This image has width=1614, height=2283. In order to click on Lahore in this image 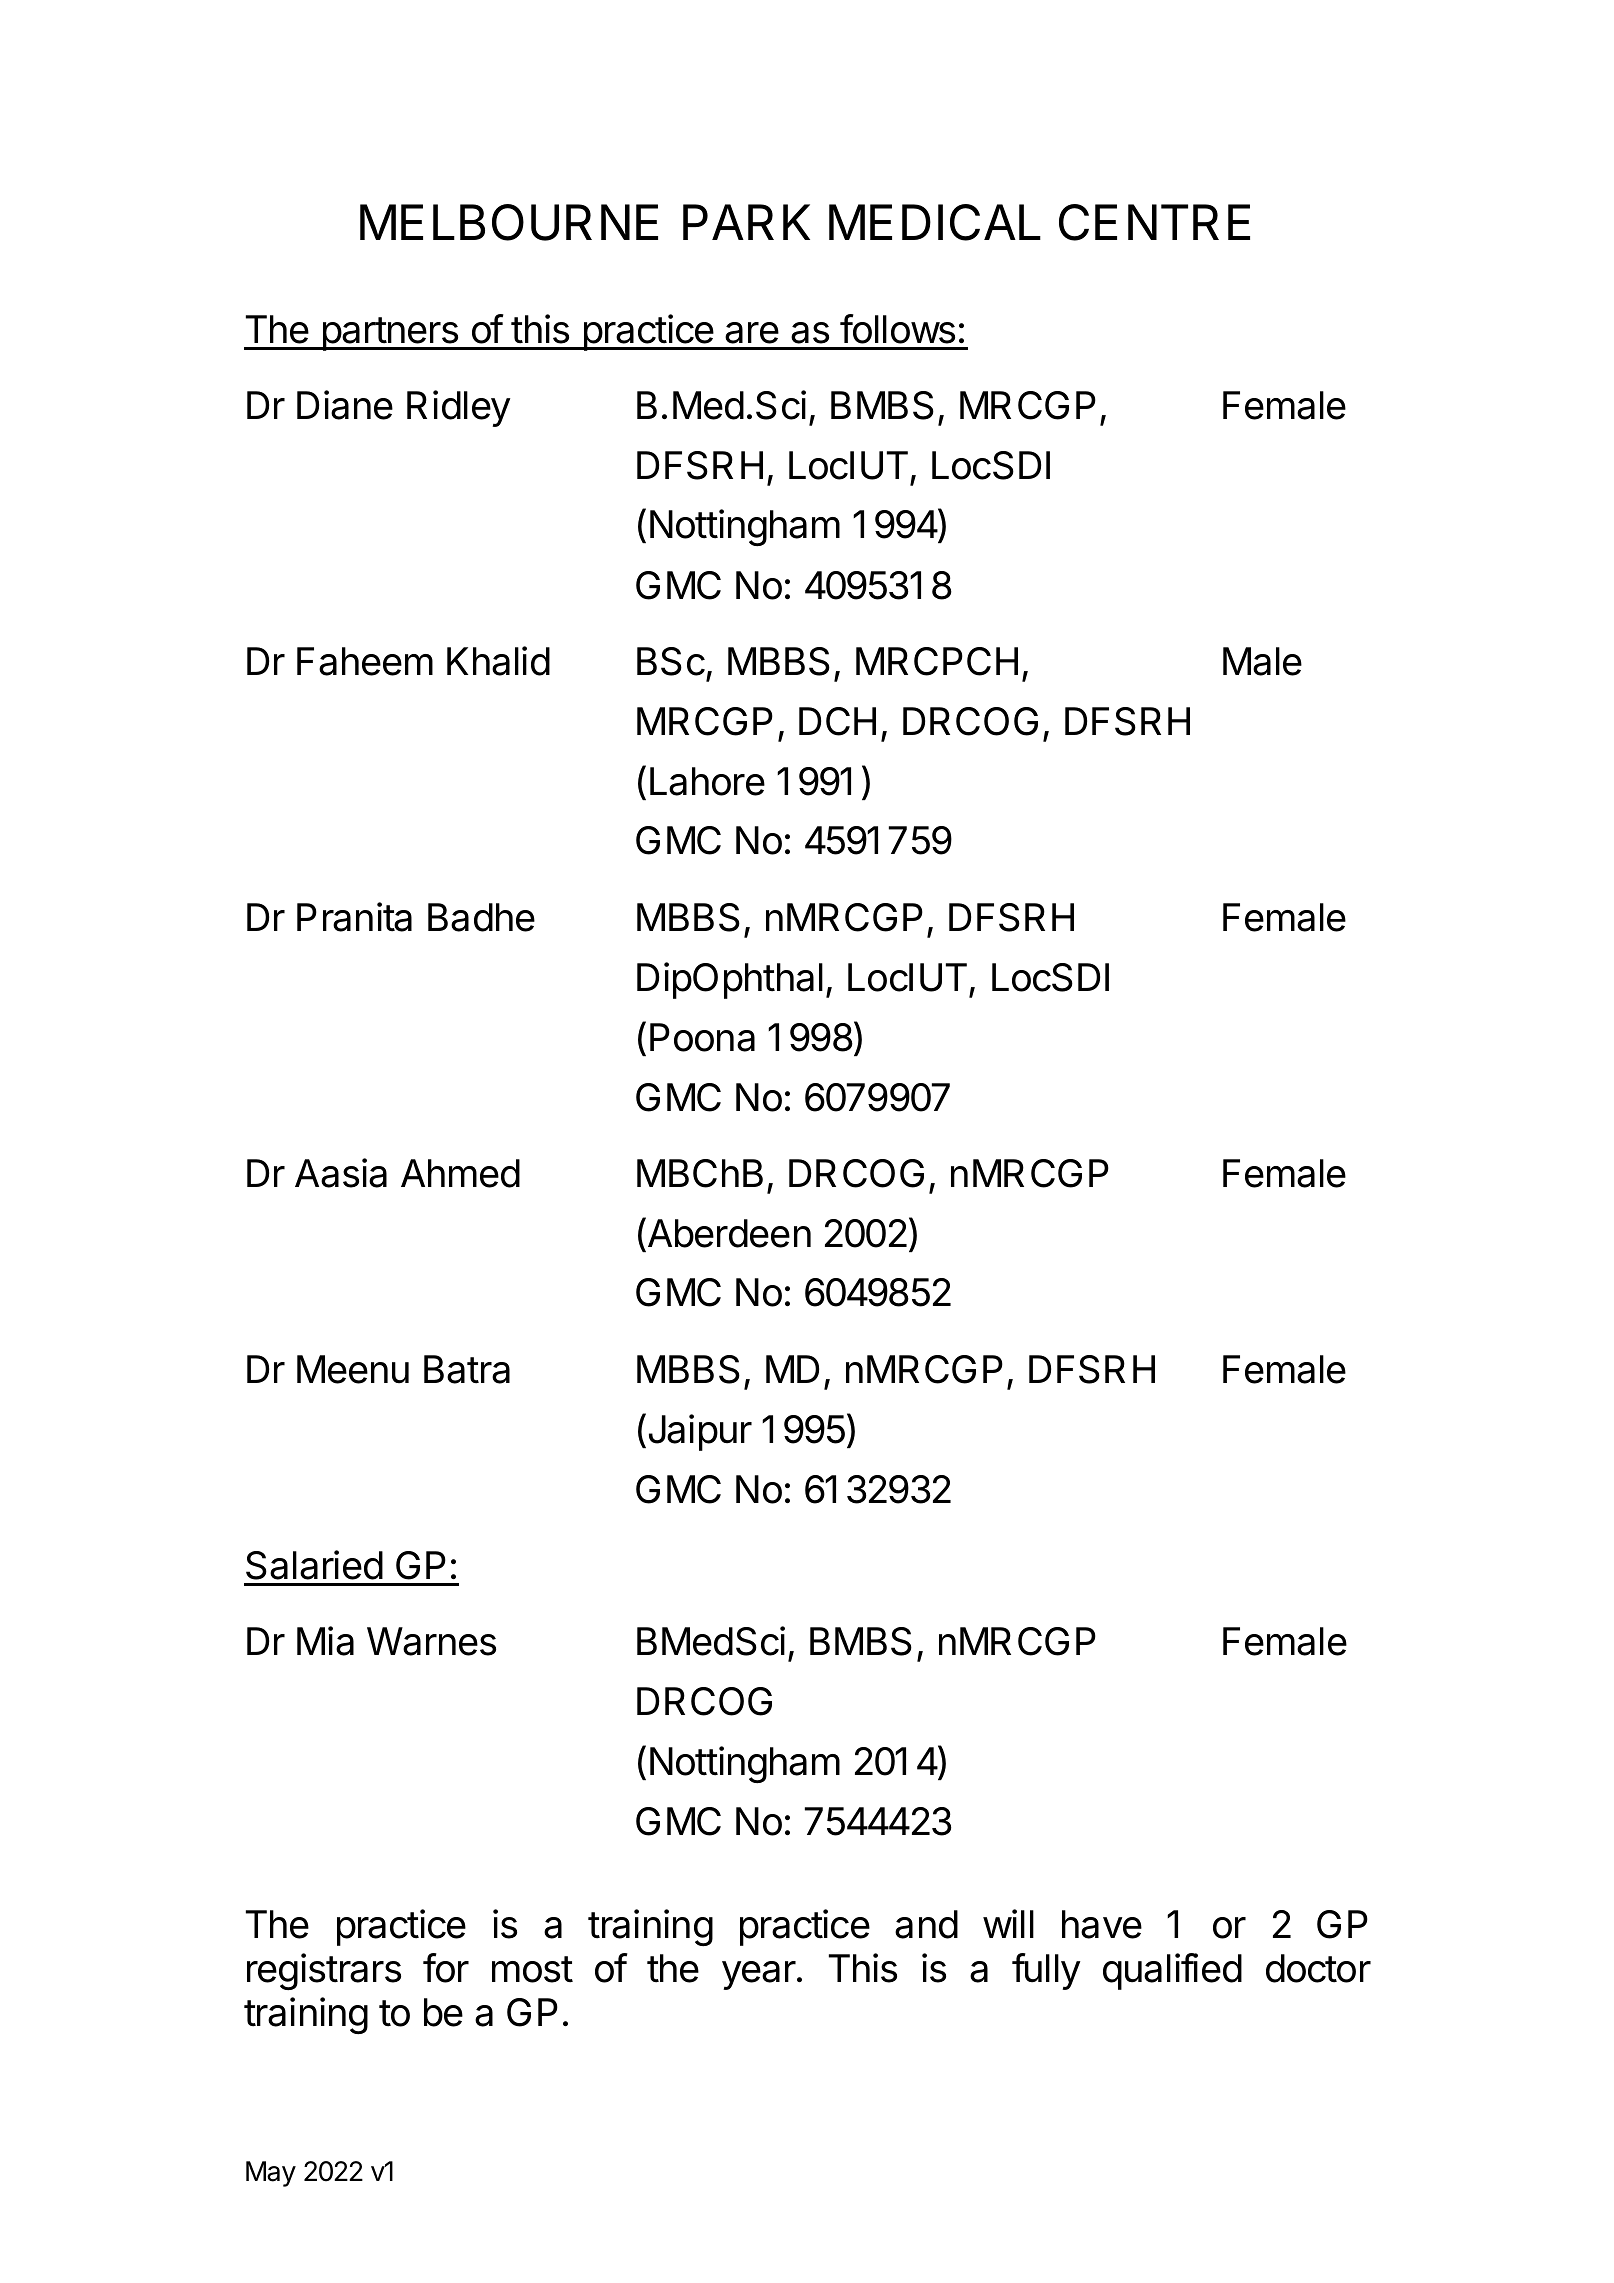, I will do `click(707, 781)`.
